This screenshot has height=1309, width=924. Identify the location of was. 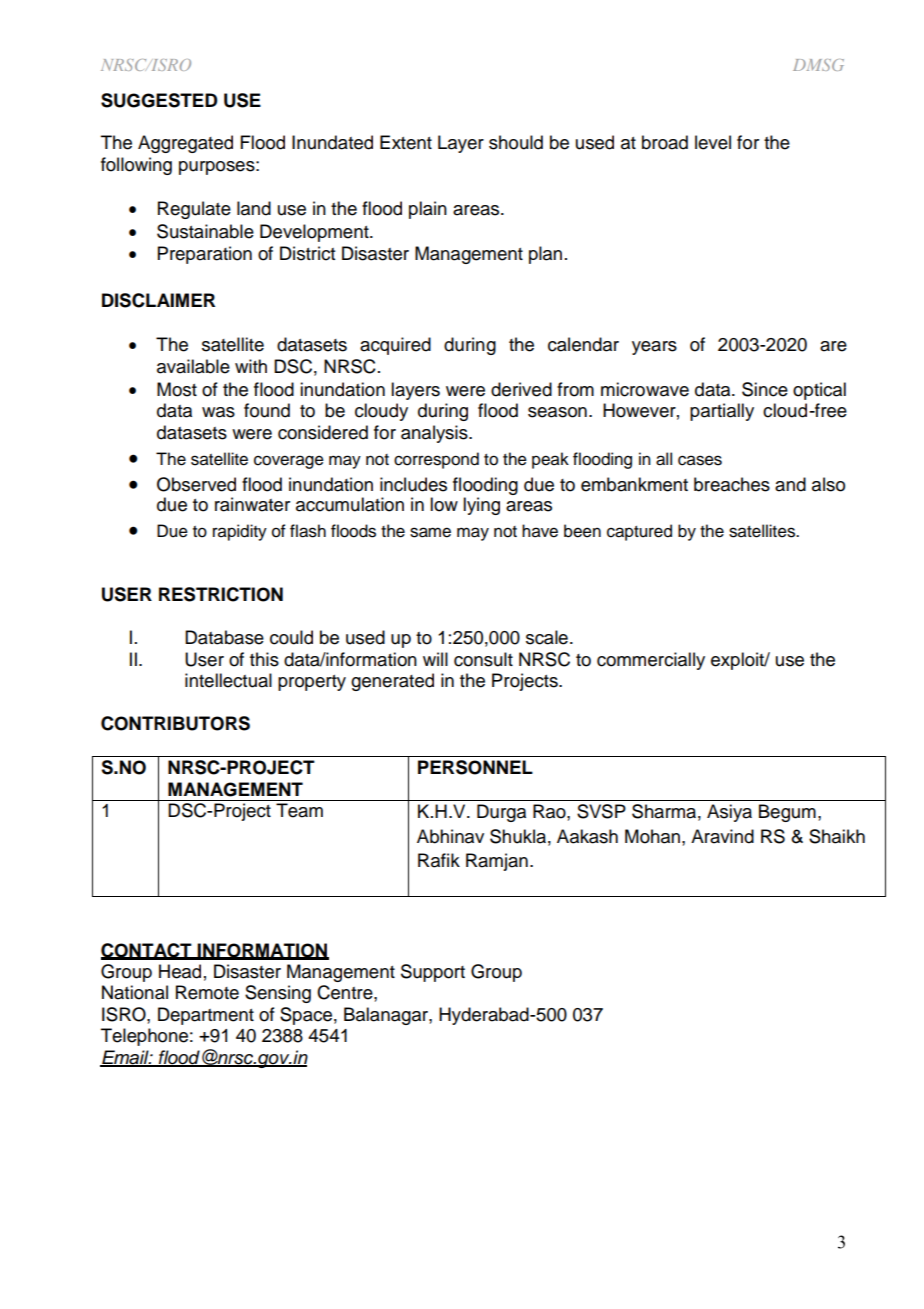
(218, 412).
